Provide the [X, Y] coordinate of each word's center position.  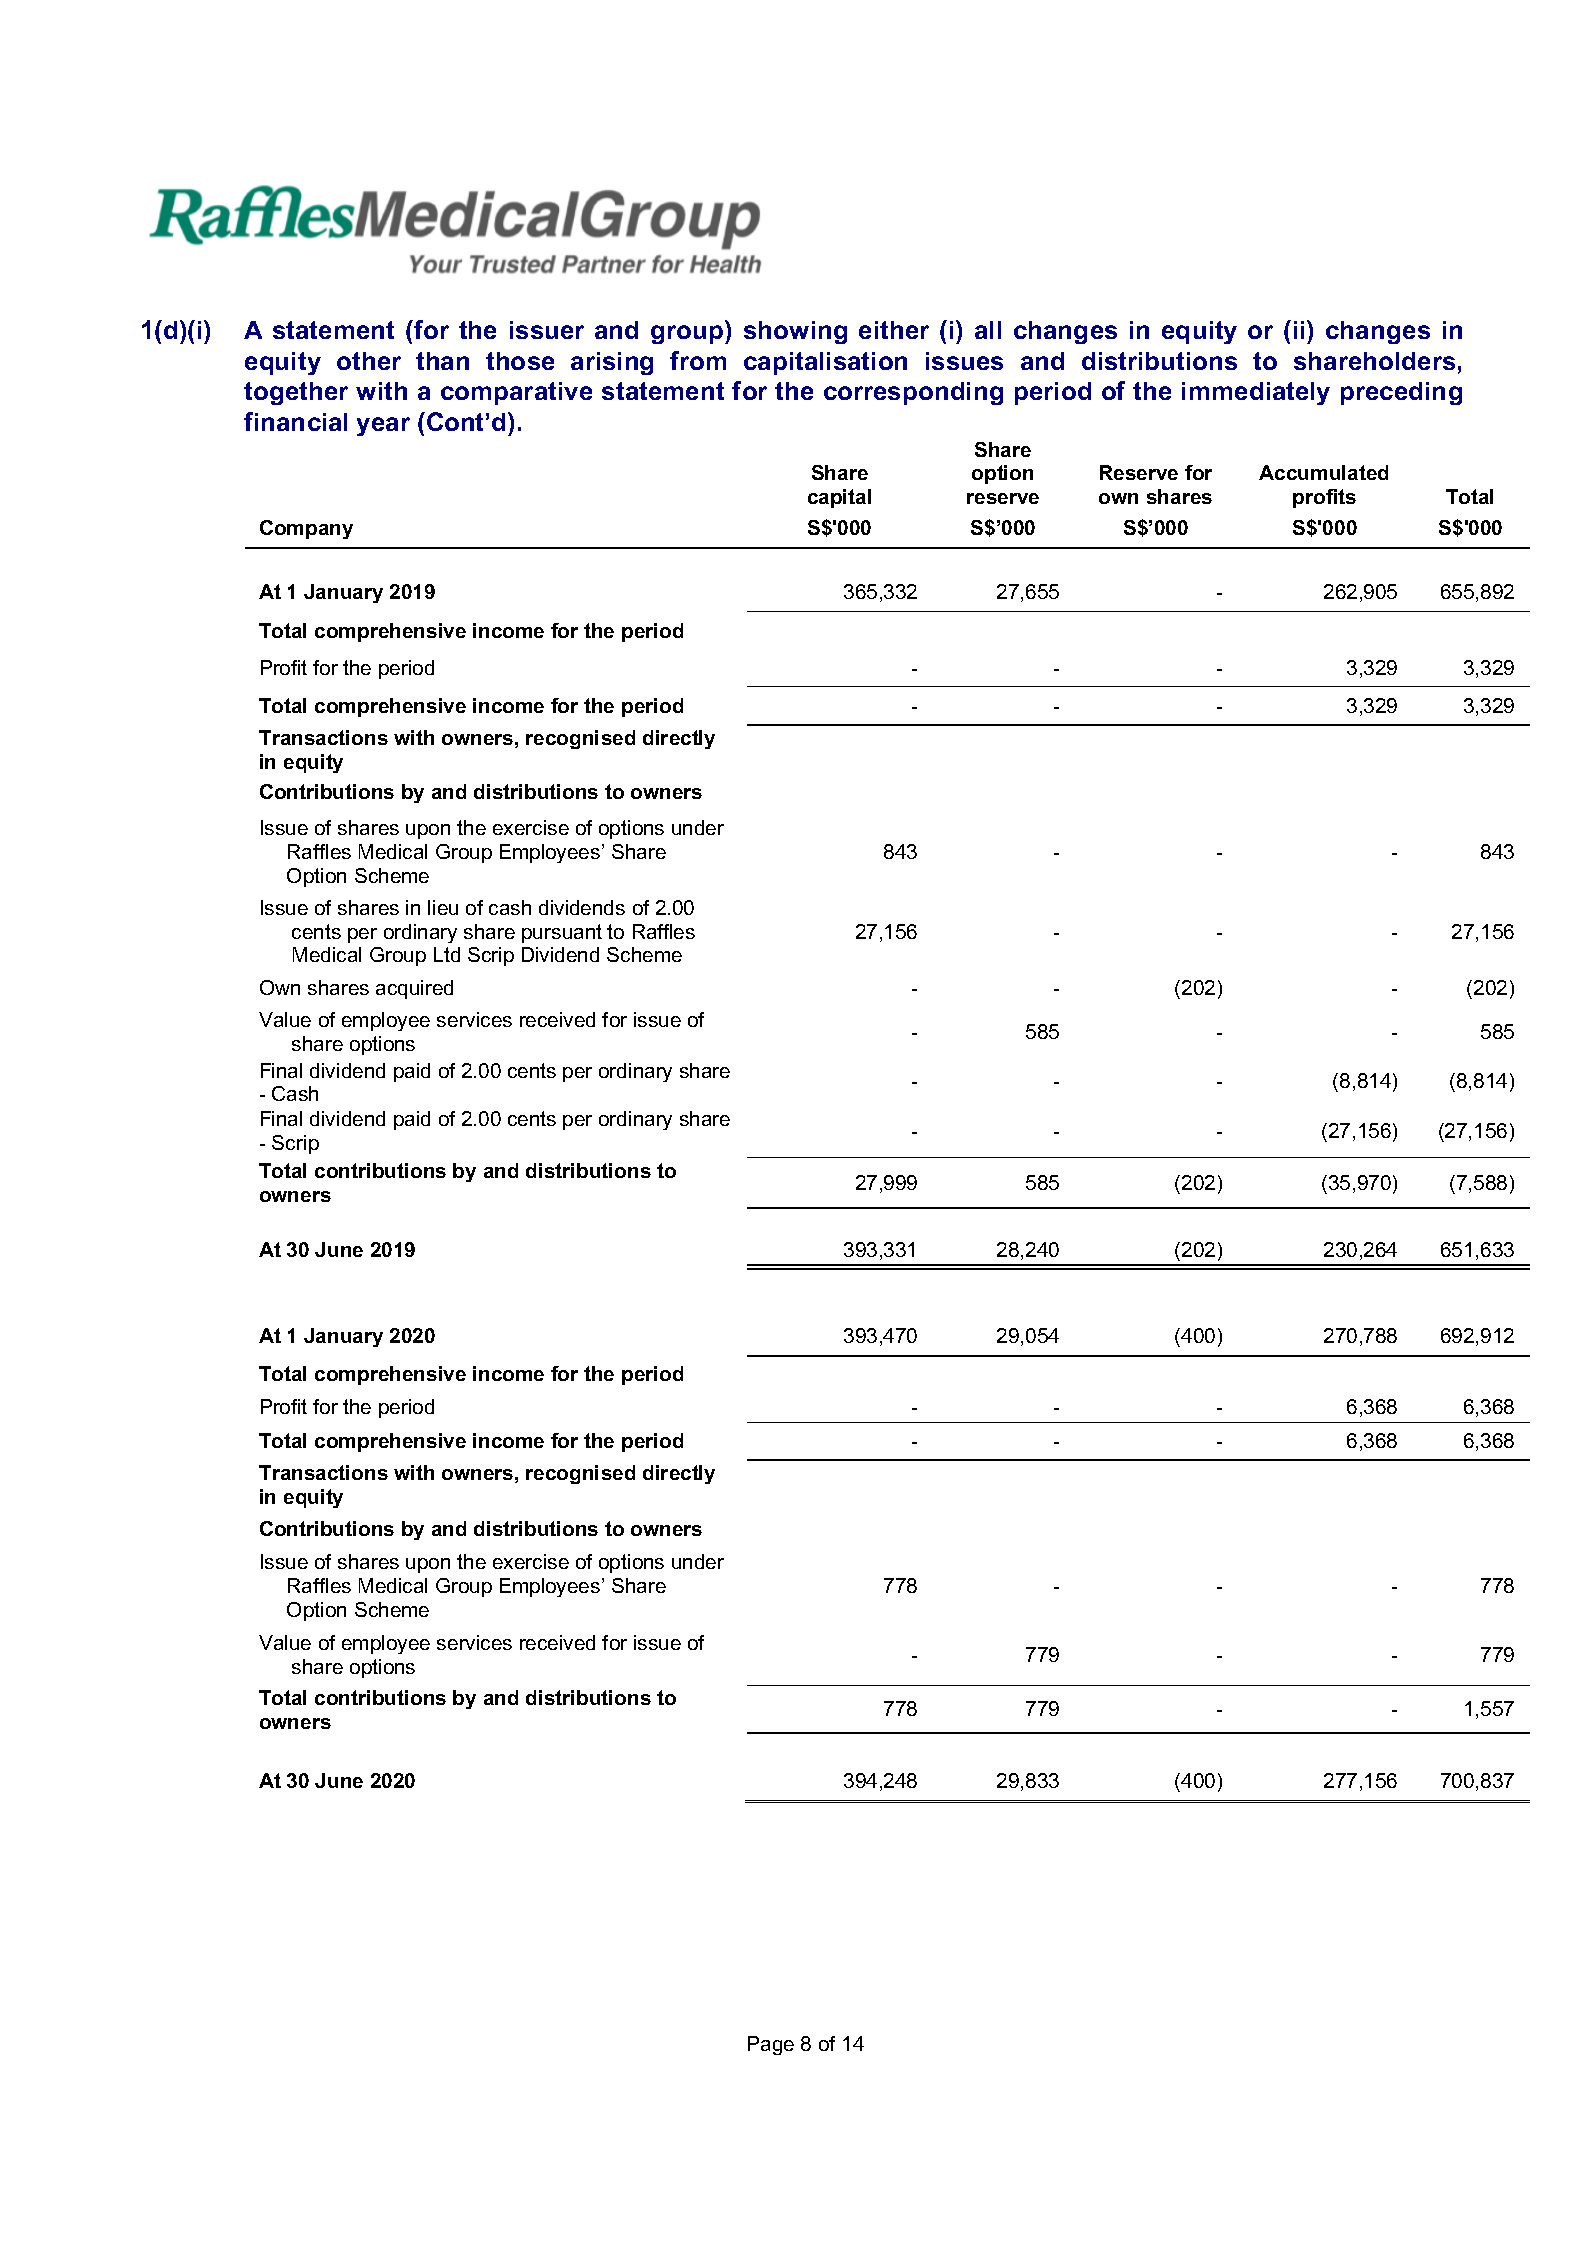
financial [295, 421]
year [383, 426]
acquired [414, 989]
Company [306, 529]
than [442, 361]
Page [771, 2045]
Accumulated [1323, 472]
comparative [516, 393]
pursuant [562, 933]
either [894, 330]
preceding [1401, 393]
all [988, 330]
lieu [443, 907]
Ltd [447, 954]
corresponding [913, 393]
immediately [1256, 393]
